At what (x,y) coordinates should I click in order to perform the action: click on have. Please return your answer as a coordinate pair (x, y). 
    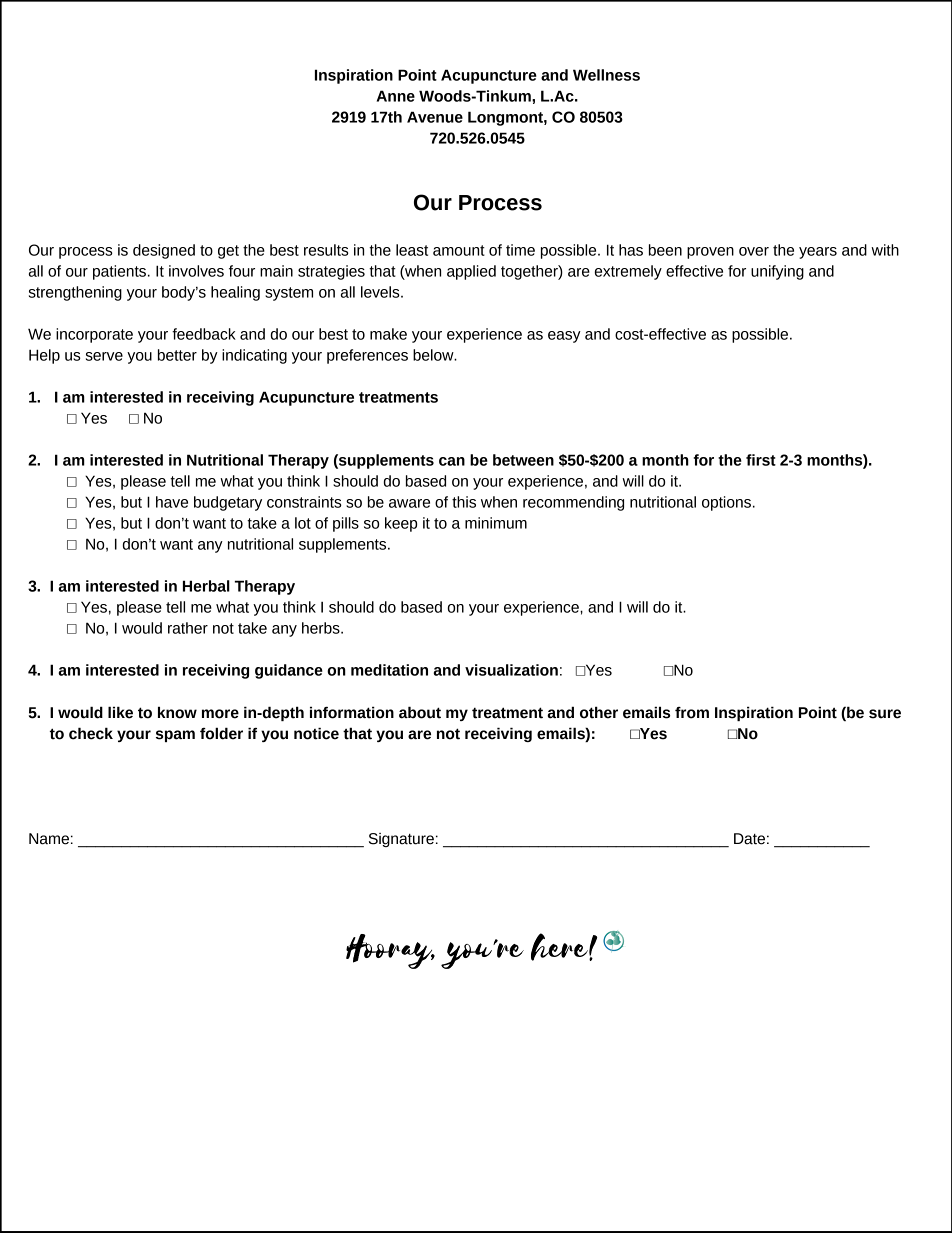
    Looking at the image, I should click on (172, 502).
